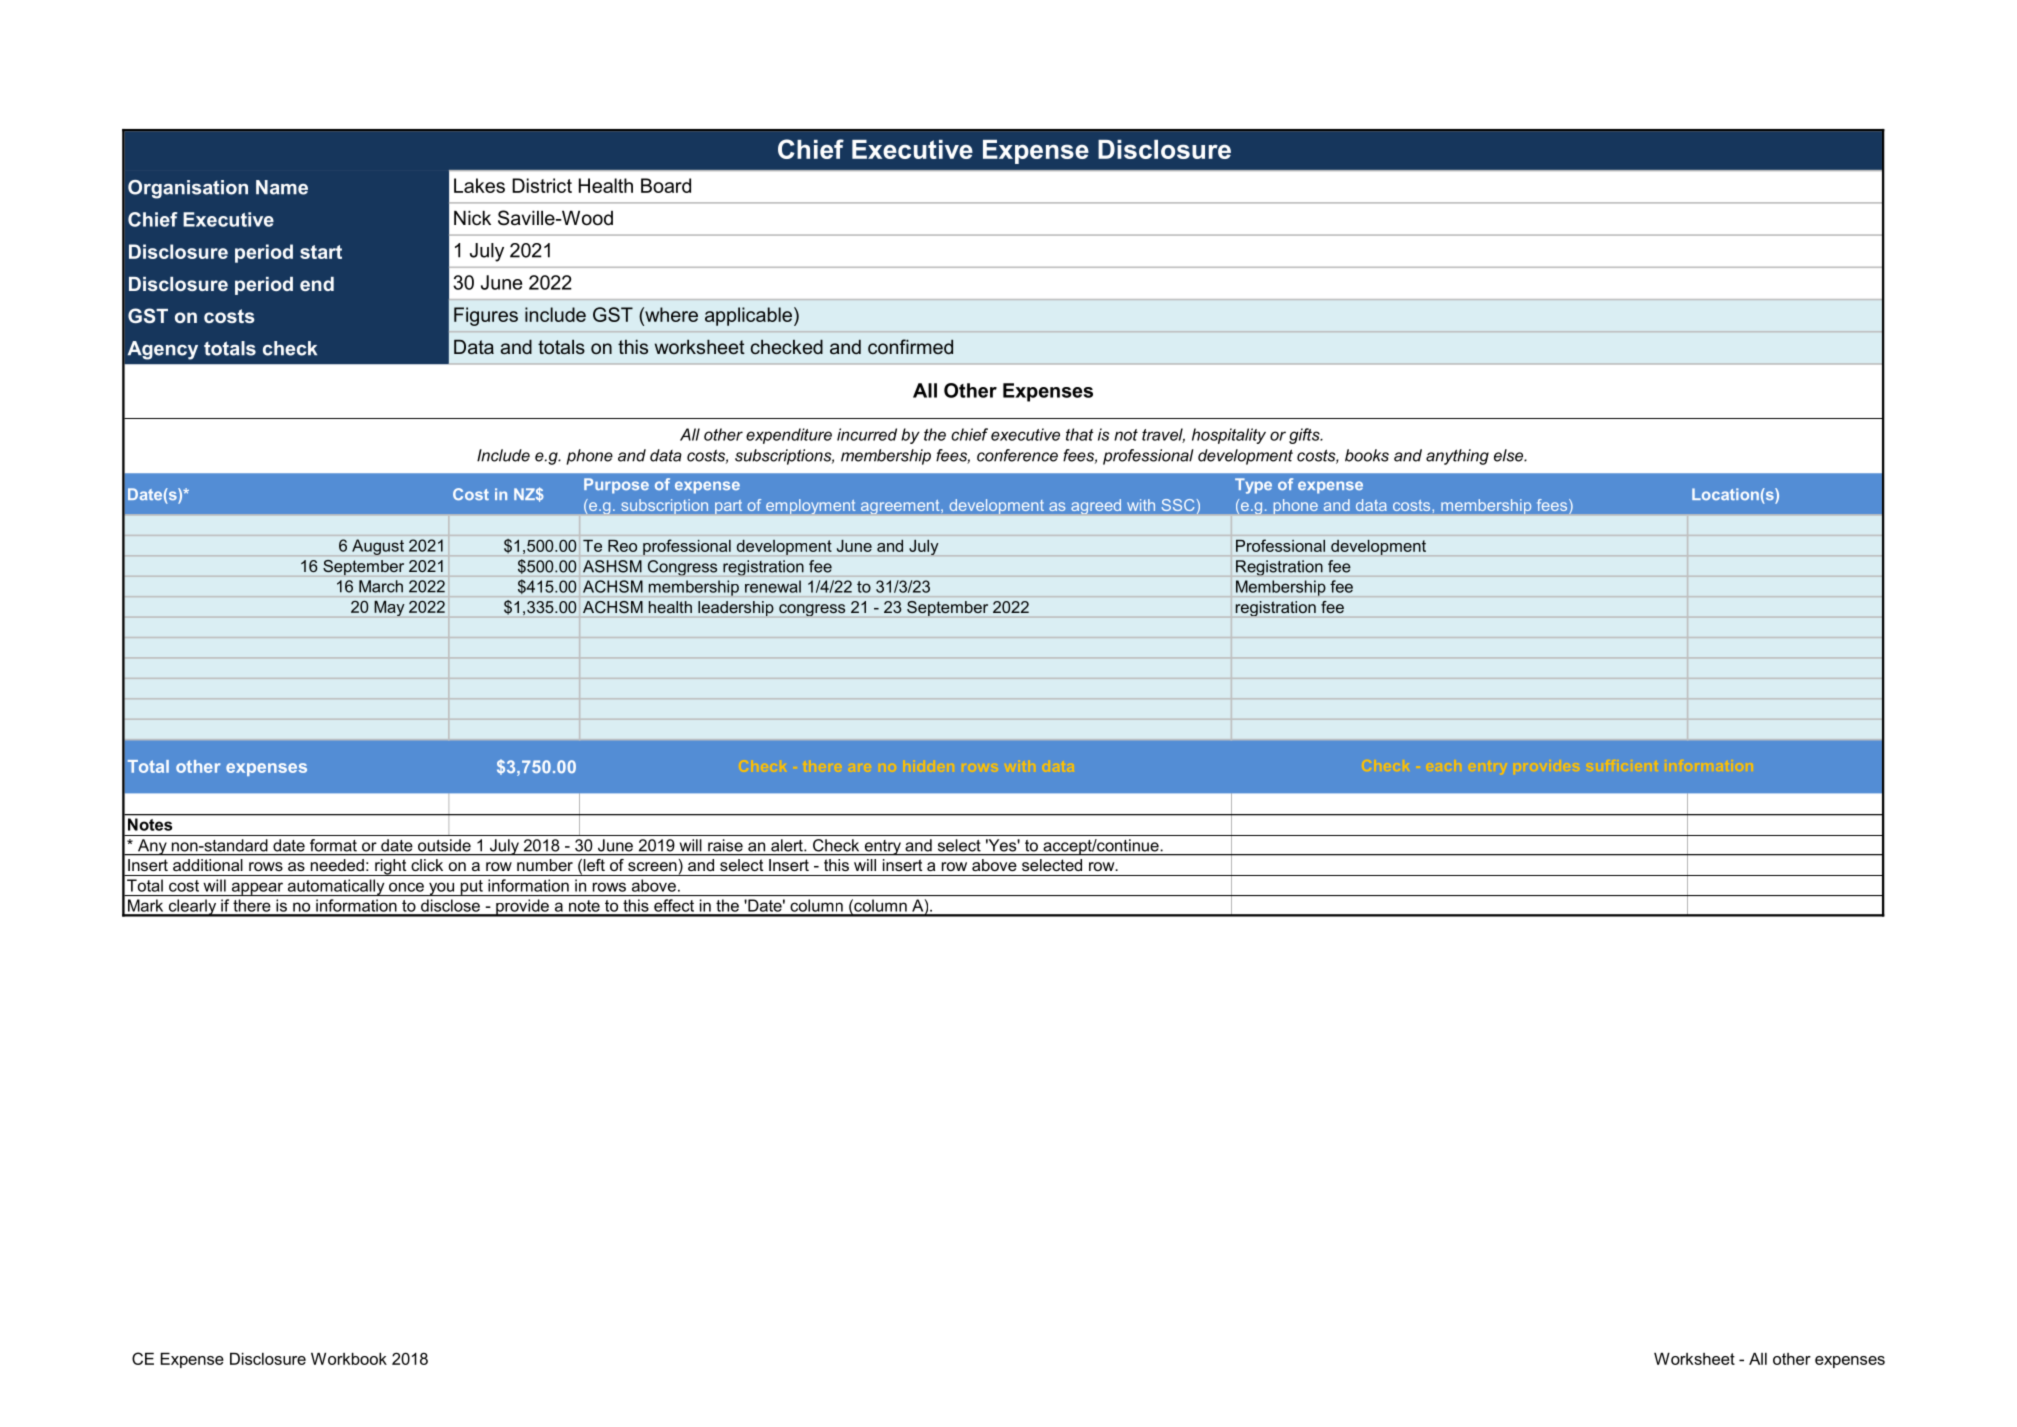 This screenshot has width=2017, height=1427. What do you see at coordinates (192, 908) in the screenshot?
I see `clearly` at bounding box center [192, 908].
